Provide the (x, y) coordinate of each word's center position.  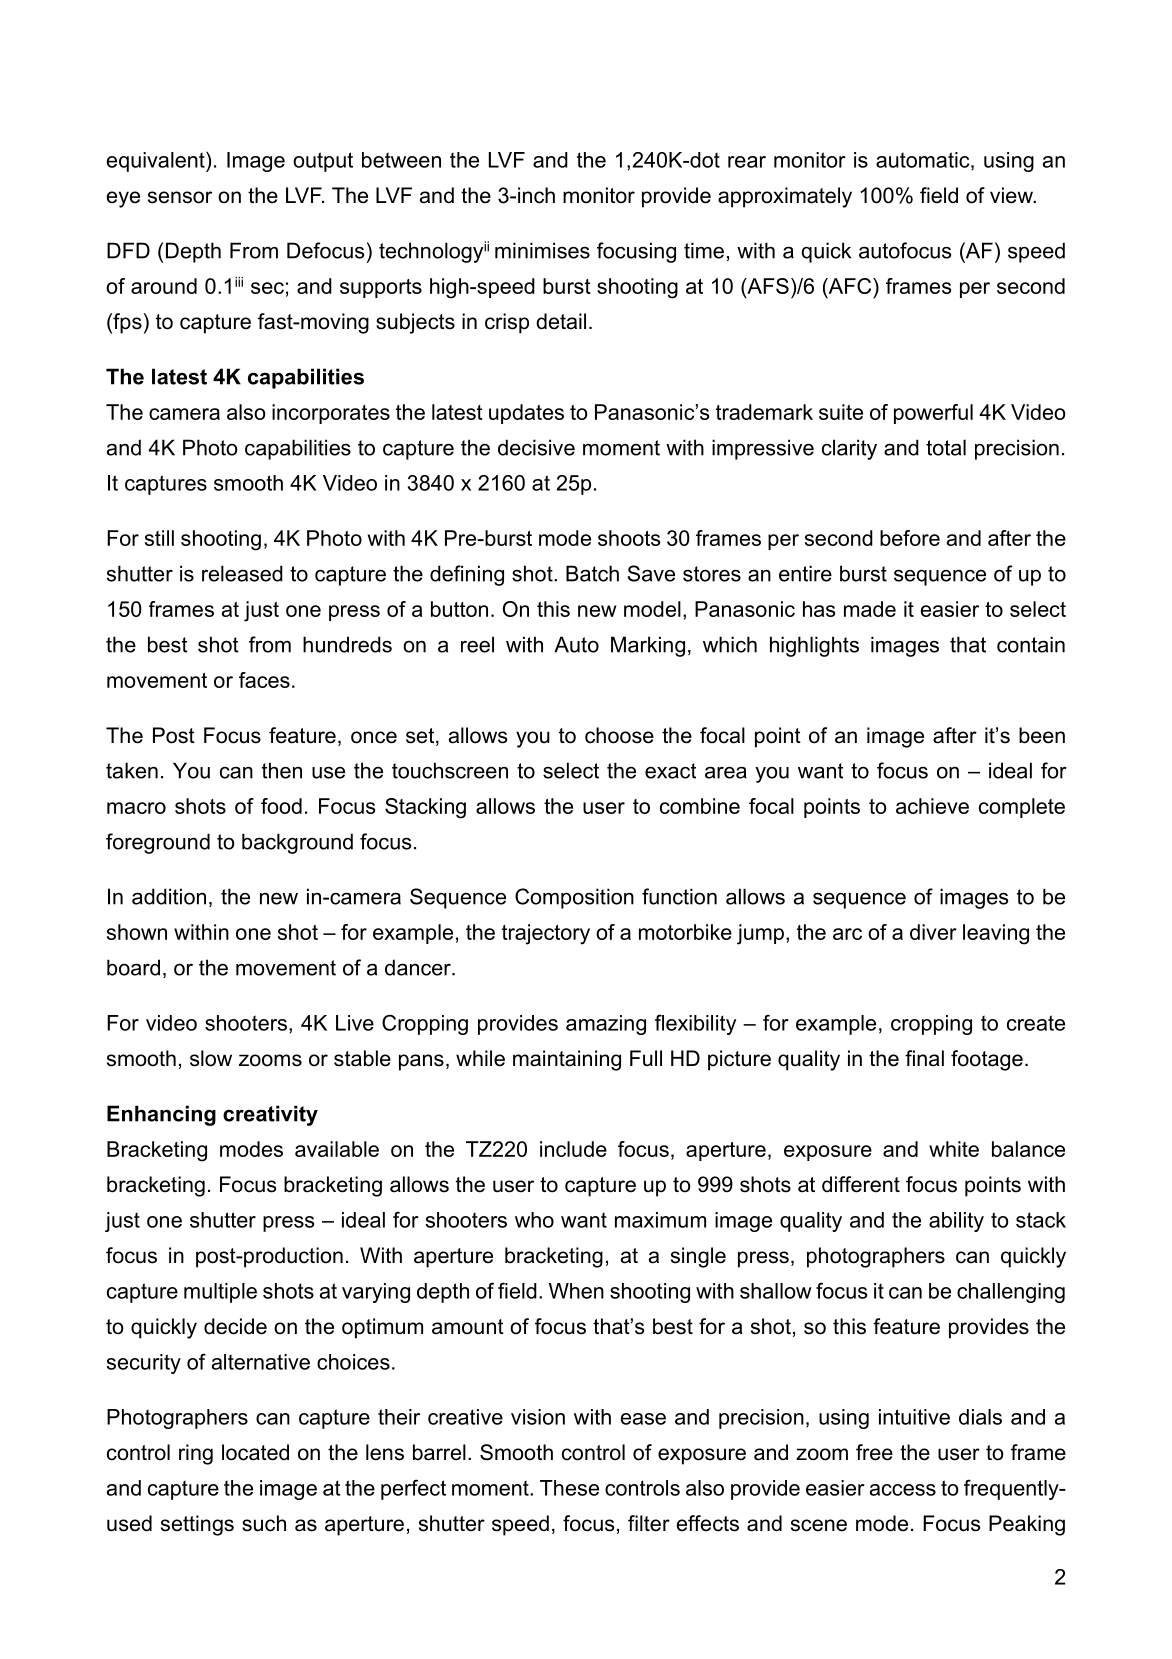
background (297, 843)
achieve (932, 806)
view (1012, 195)
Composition (574, 898)
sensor (180, 197)
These (569, 1488)
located (255, 1452)
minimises (542, 250)
